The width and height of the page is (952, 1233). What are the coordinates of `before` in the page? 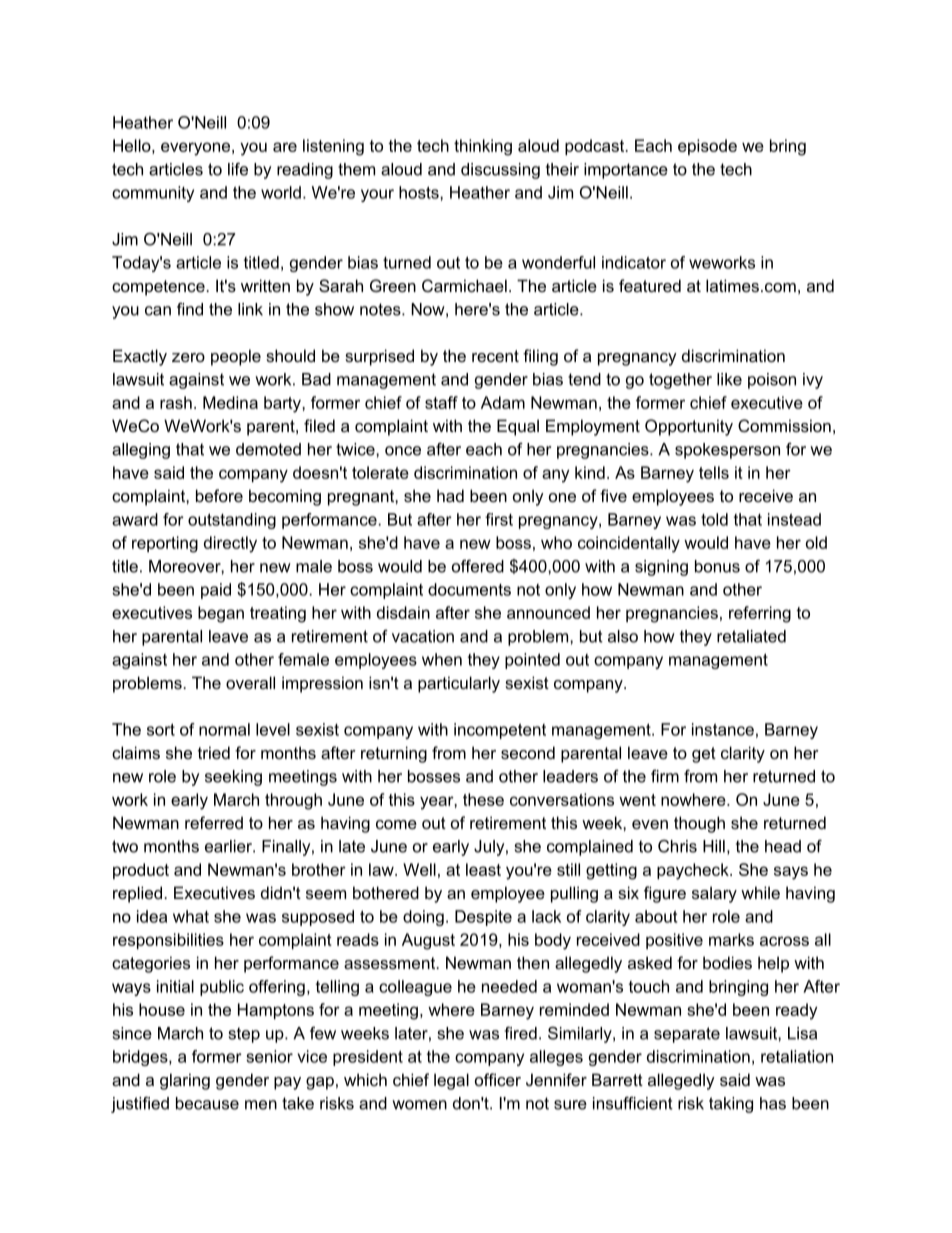 It's located at (219, 495).
